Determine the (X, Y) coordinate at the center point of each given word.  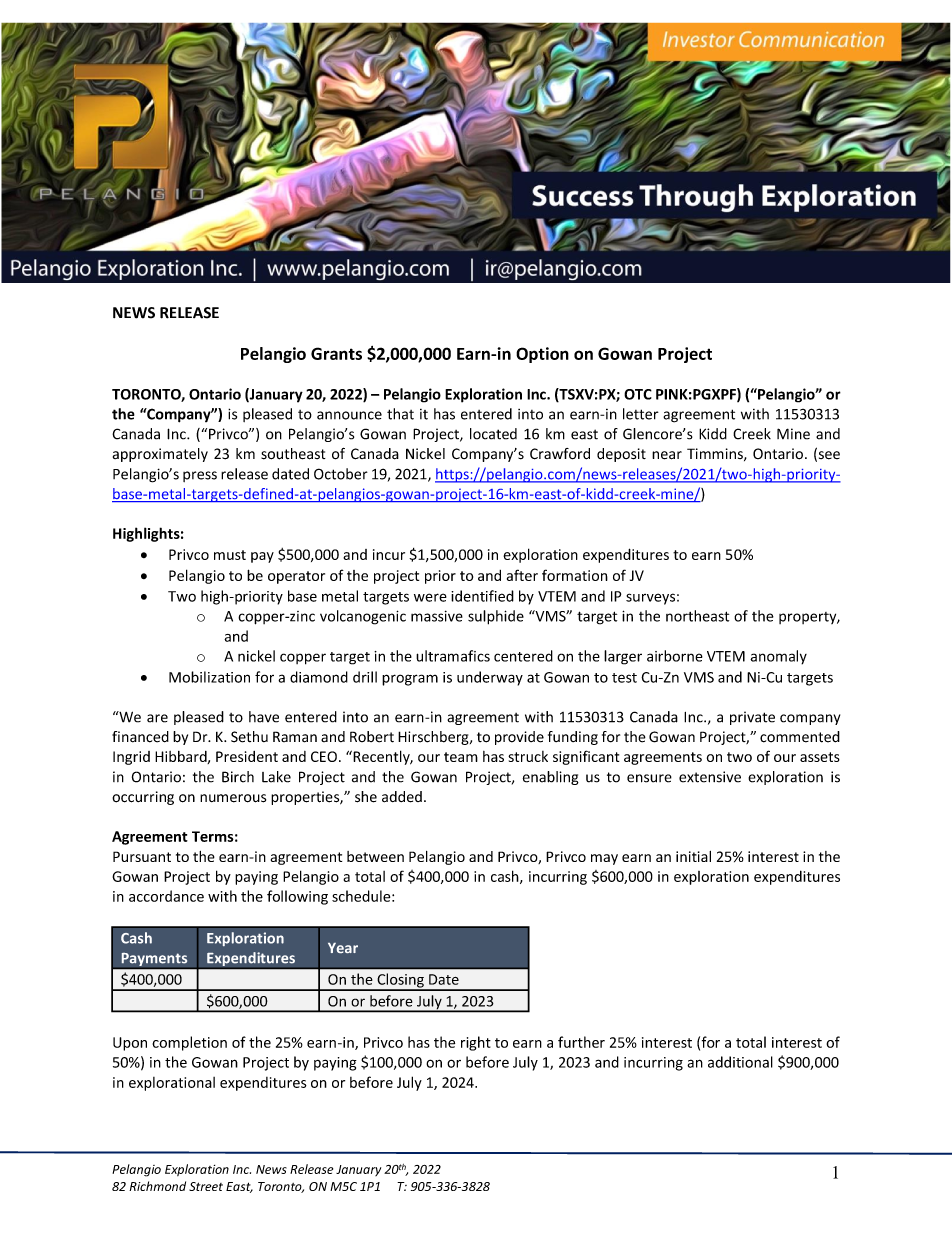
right (476, 1043)
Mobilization (209, 677)
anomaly (778, 657)
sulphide (496, 617)
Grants (336, 353)
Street (206, 1186)
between (375, 856)
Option (542, 355)
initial (693, 856)
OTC (638, 394)
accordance (166, 896)
